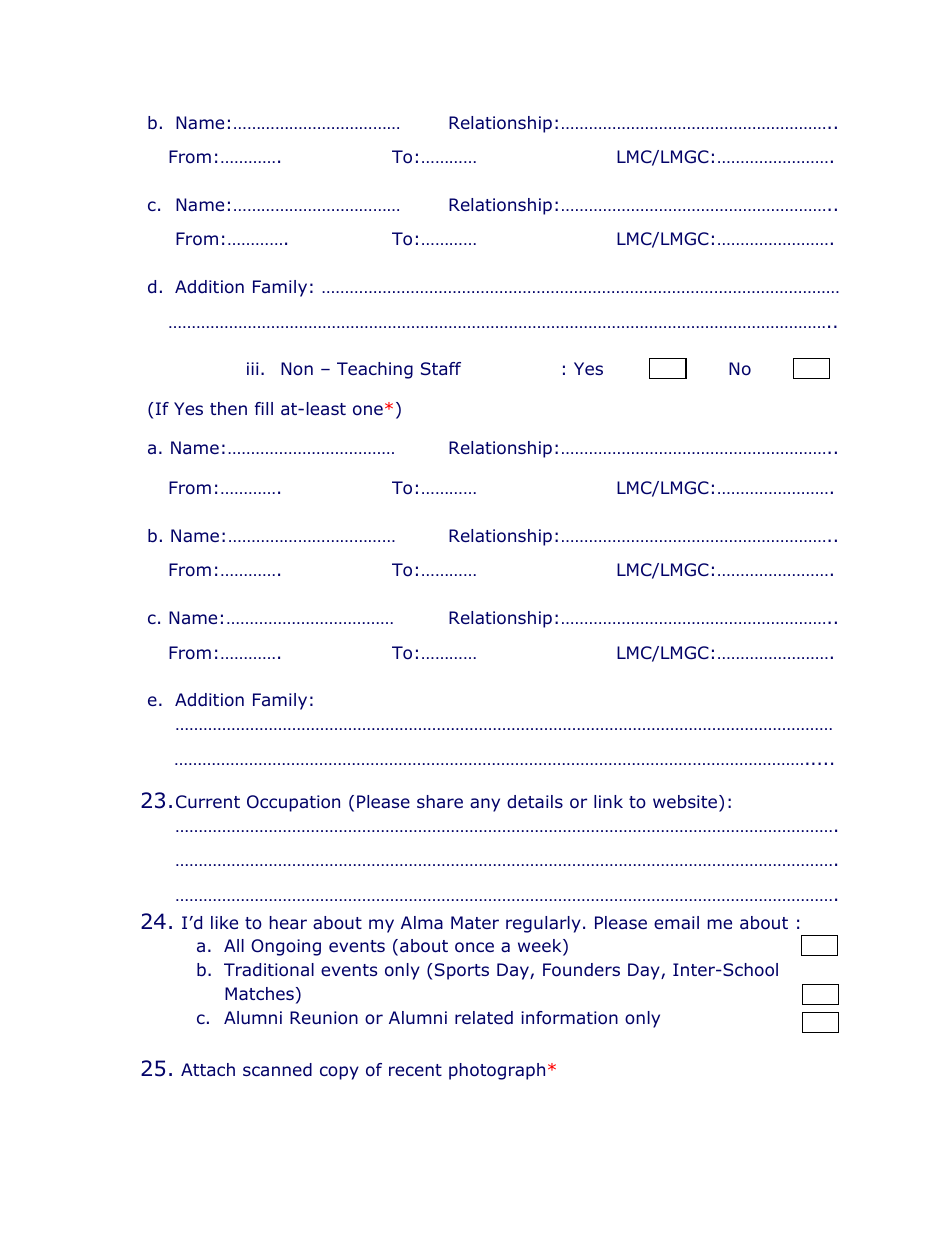  Describe the element at coordinates (415, 1070) in the screenshot. I see `recent` at that location.
